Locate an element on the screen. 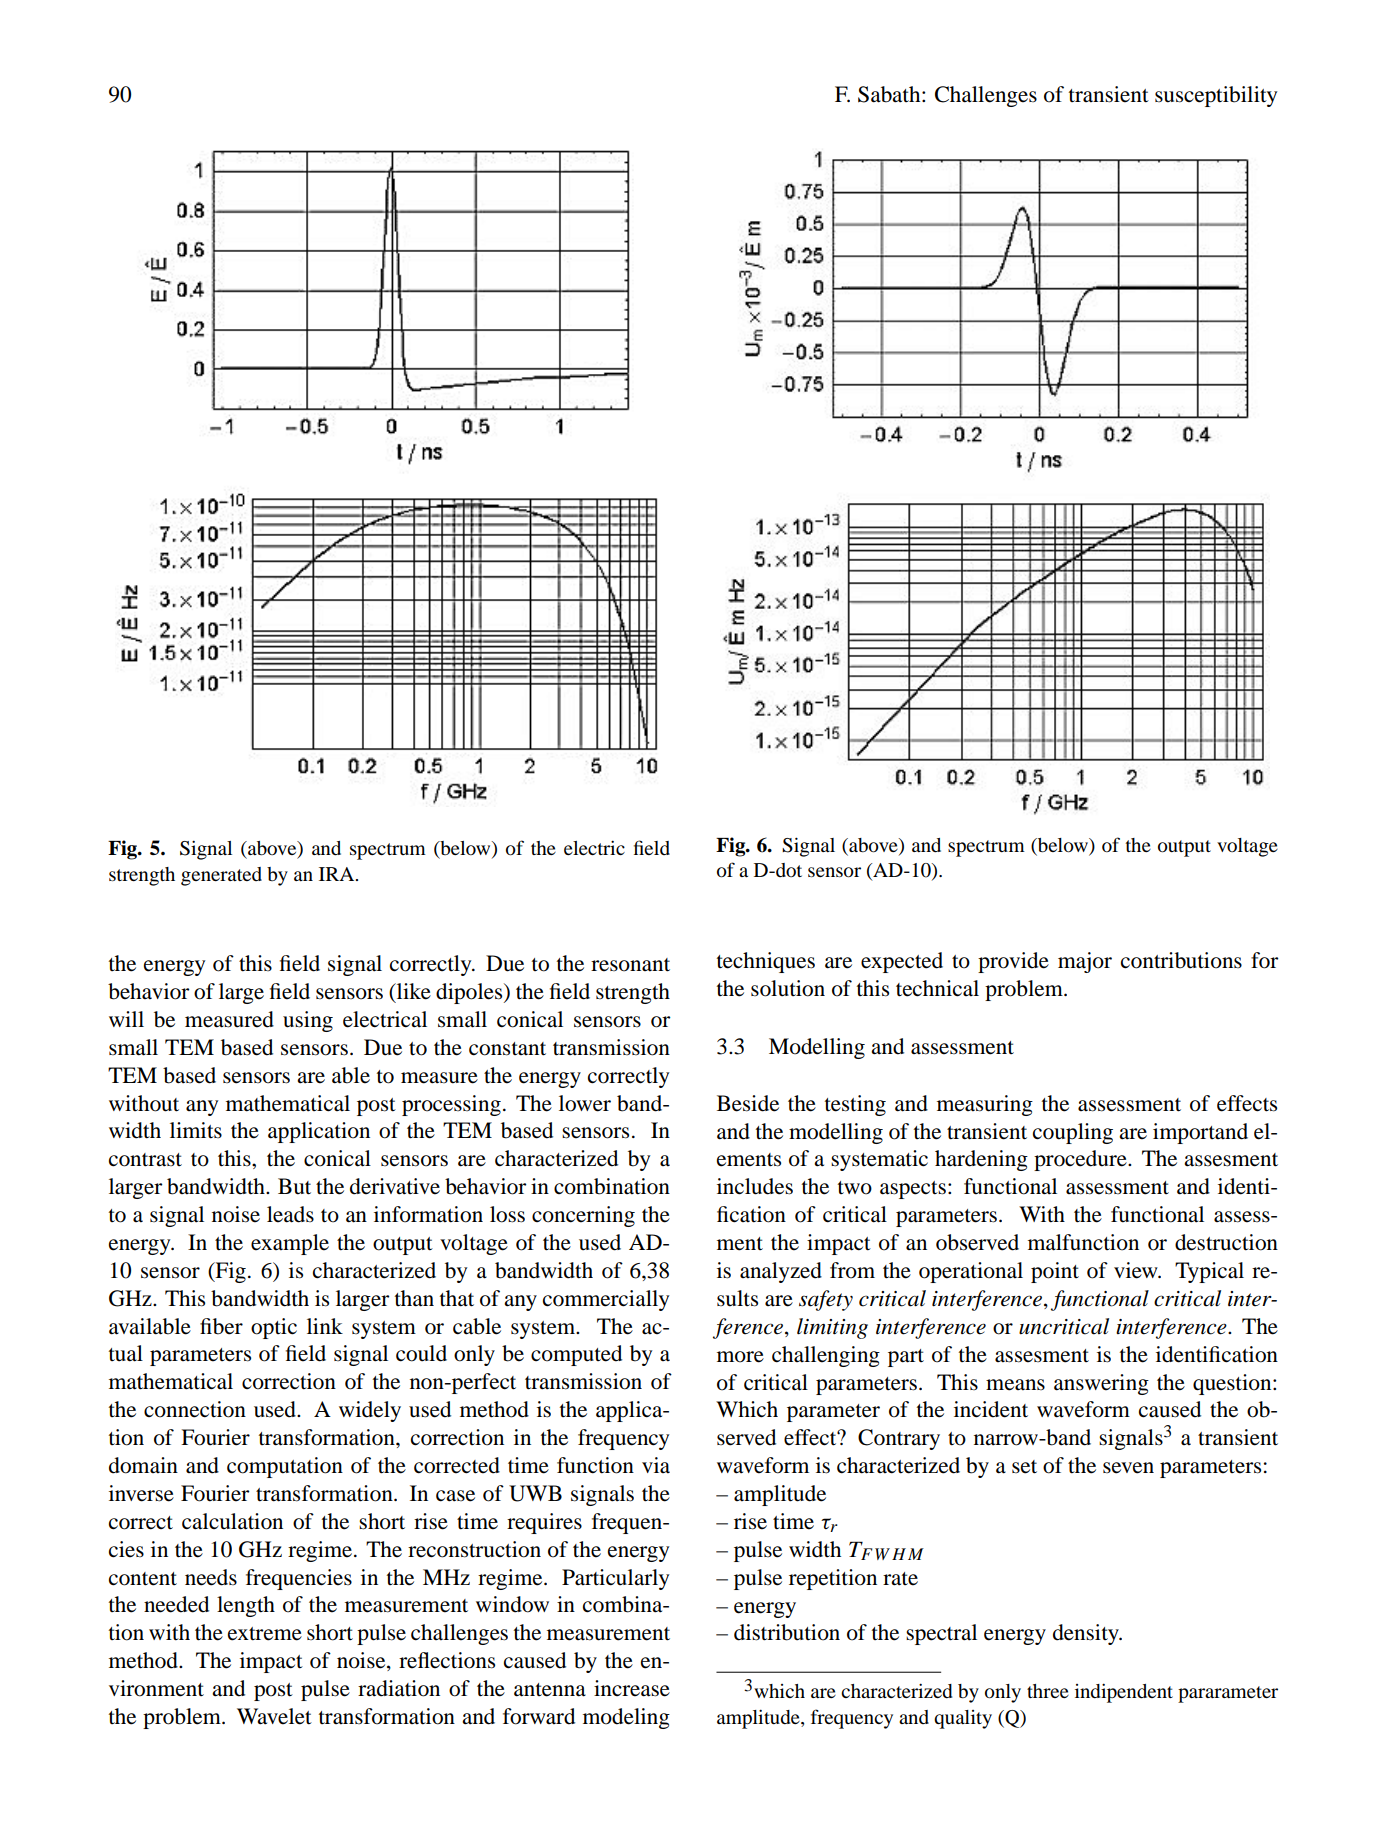 The height and width of the screenshot is (1831, 1388). derivative is located at coordinates (395, 1186).
